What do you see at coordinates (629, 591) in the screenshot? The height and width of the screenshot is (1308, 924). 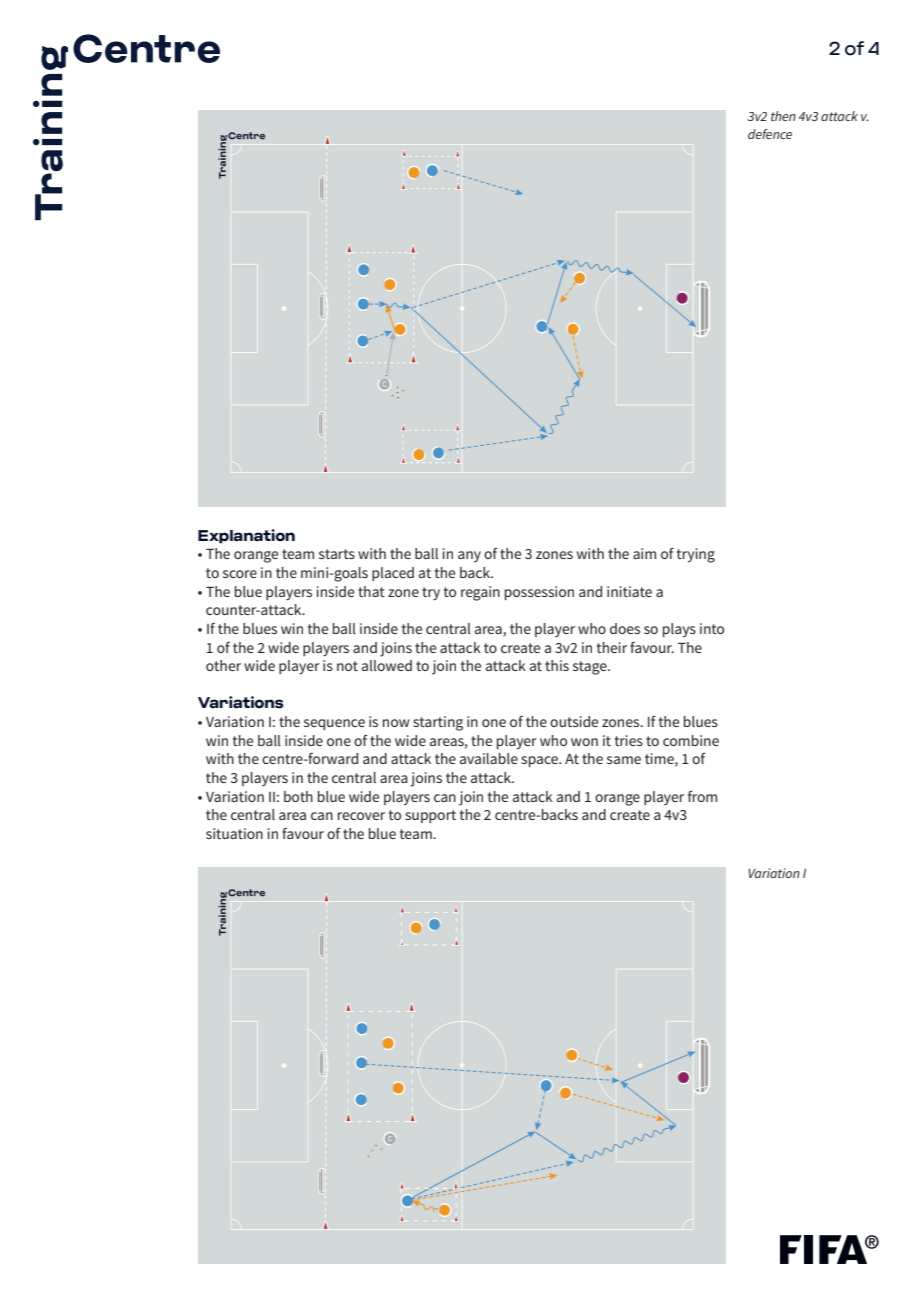 I see `initiate` at bounding box center [629, 591].
